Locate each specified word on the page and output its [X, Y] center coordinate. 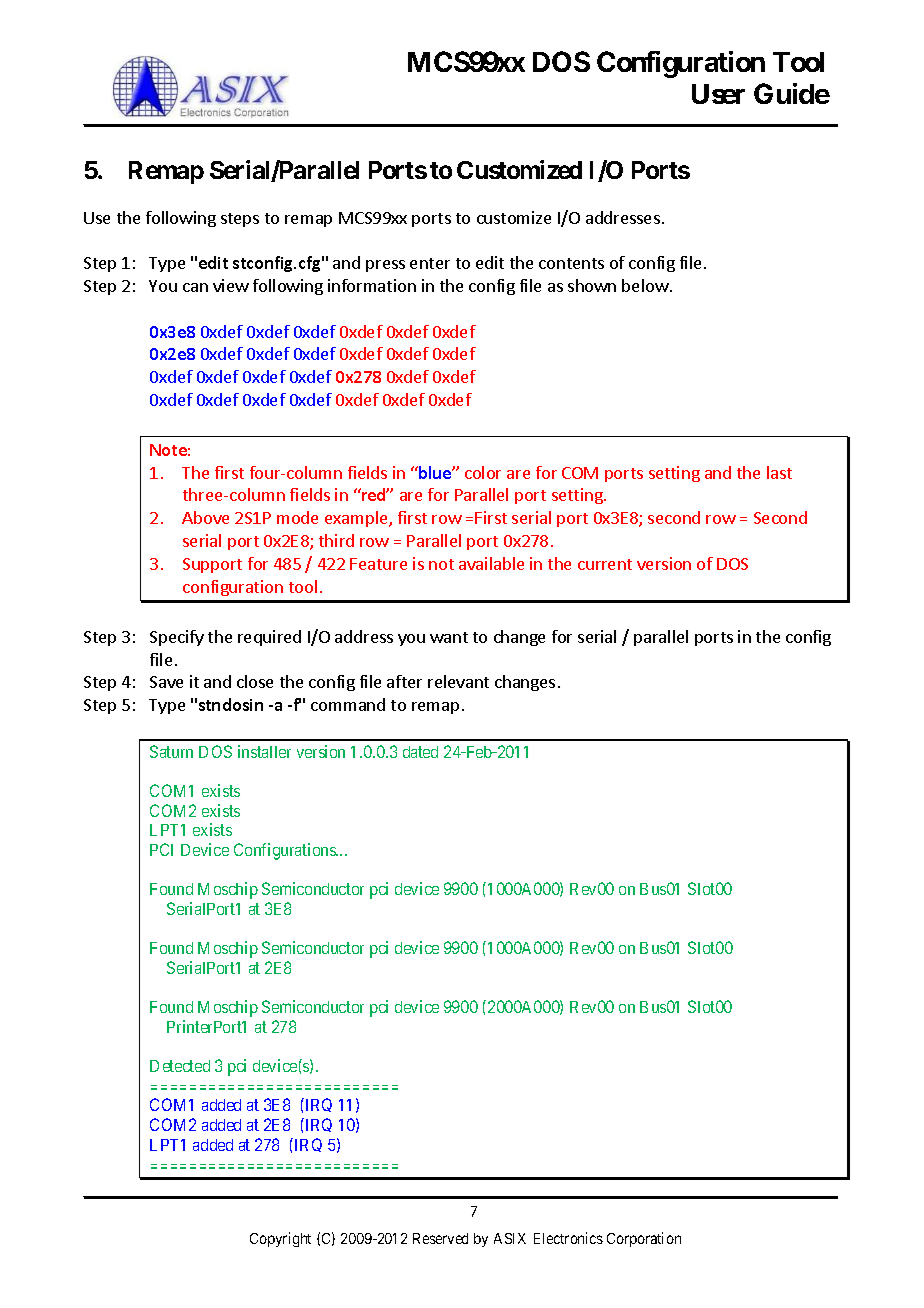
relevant [458, 681]
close [255, 681]
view [231, 285]
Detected [180, 1066]
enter [430, 263]
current [605, 564]
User [718, 94]
